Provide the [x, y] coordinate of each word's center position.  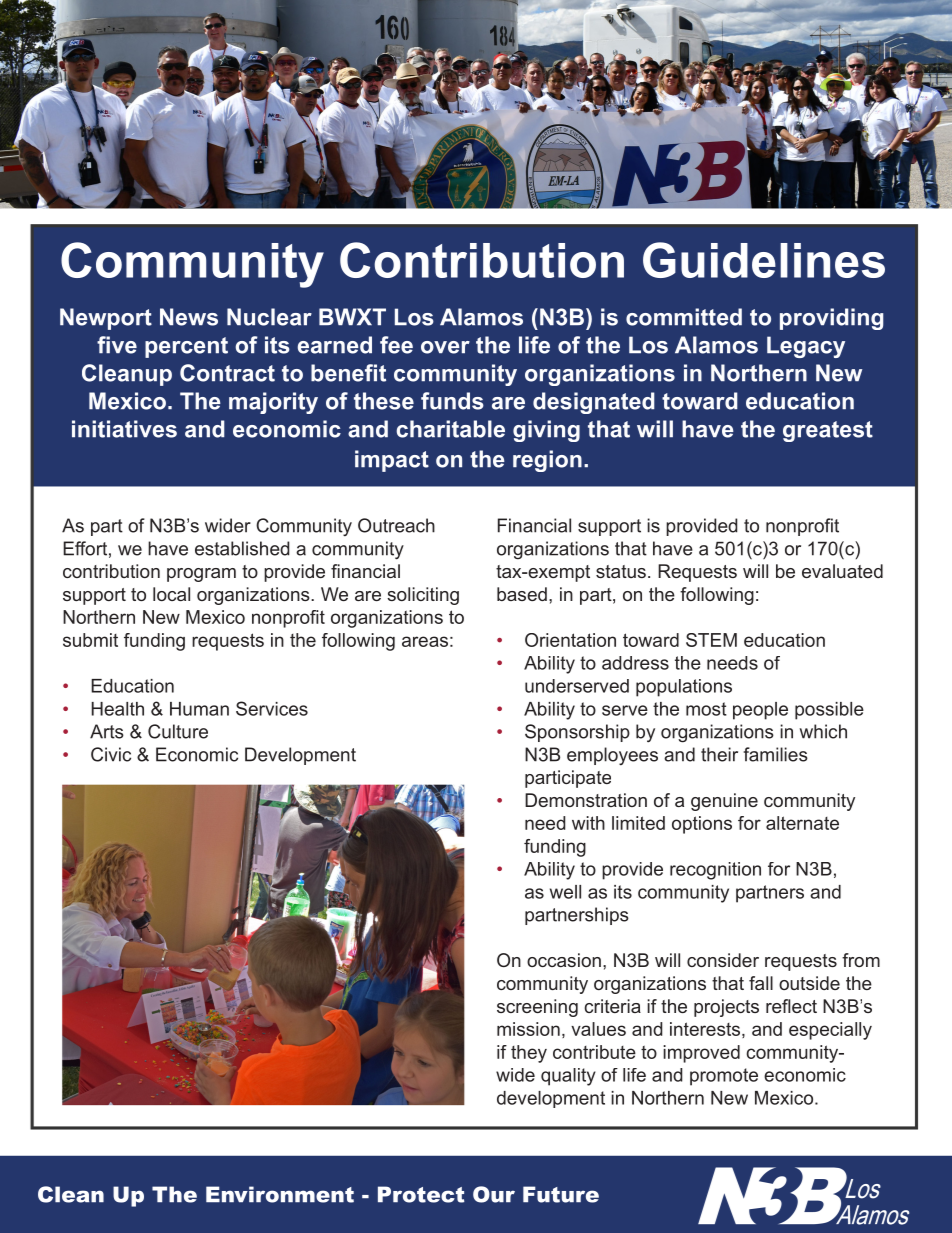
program [201, 575]
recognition [715, 871]
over [445, 347]
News [189, 317]
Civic [111, 754]
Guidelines [764, 260]
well [565, 892]
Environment [280, 1194]
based [522, 594]
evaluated [842, 571]
